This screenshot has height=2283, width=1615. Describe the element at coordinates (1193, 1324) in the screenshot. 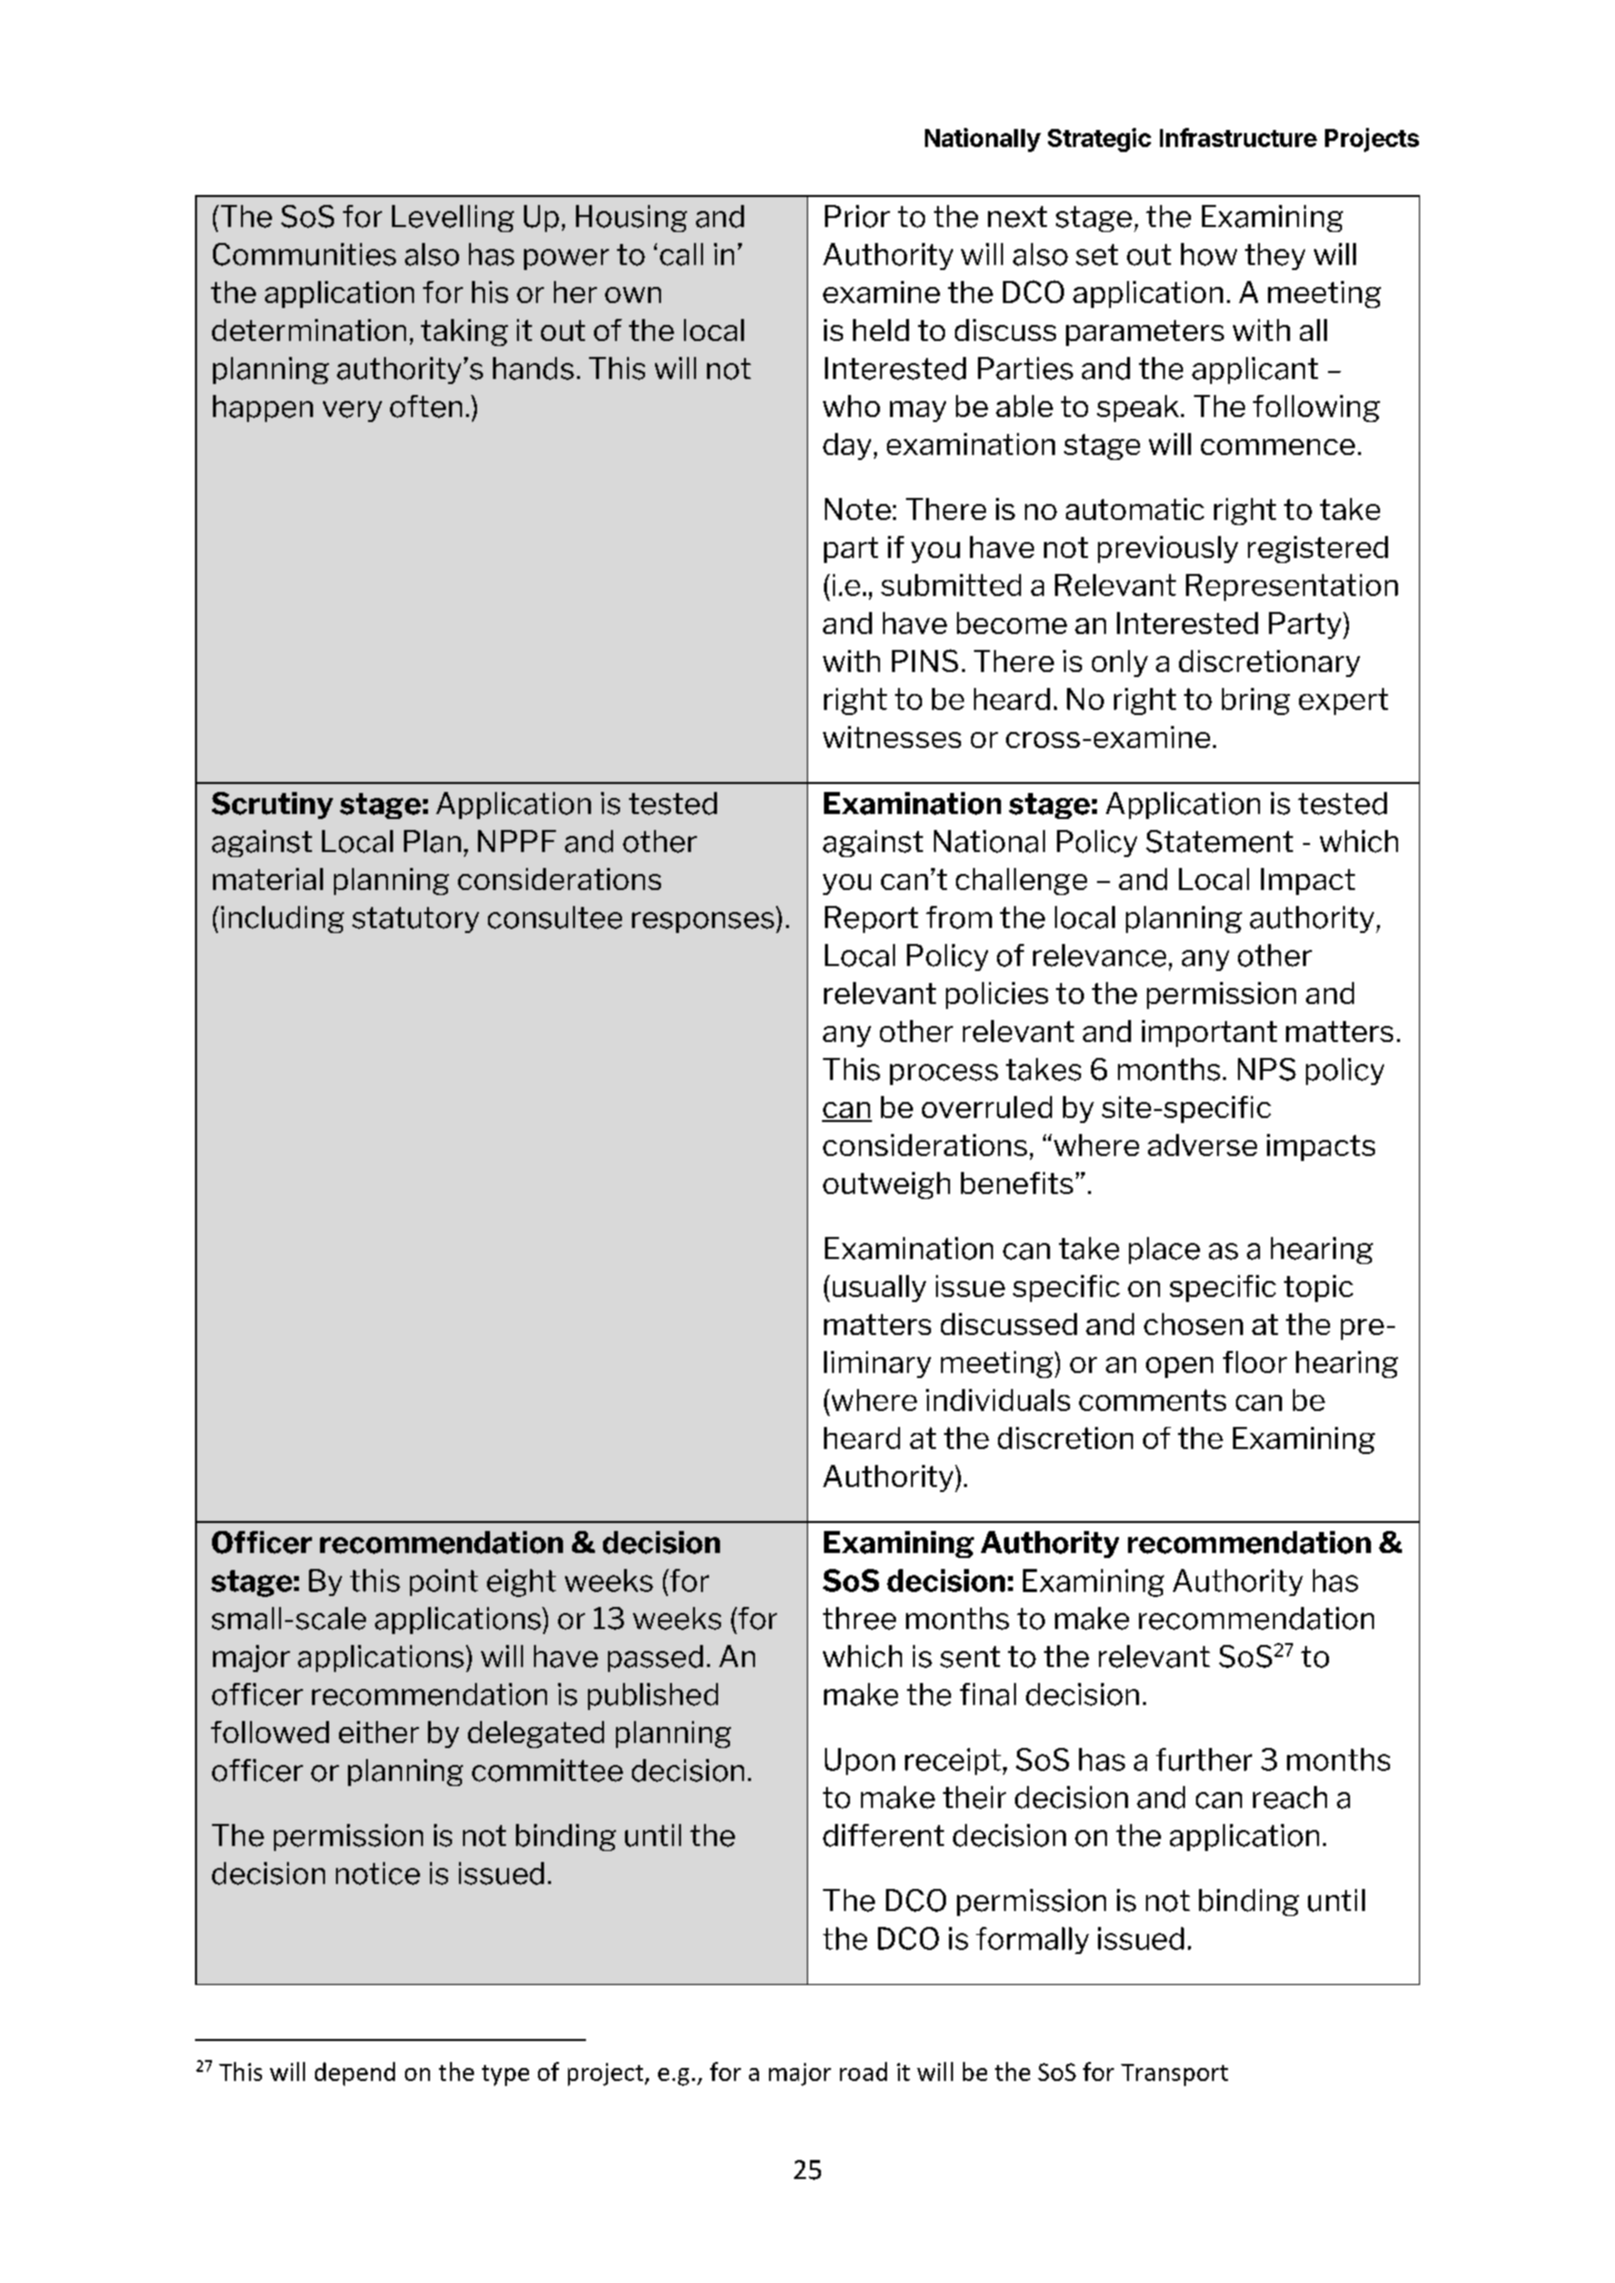

I see `chosen` at that location.
